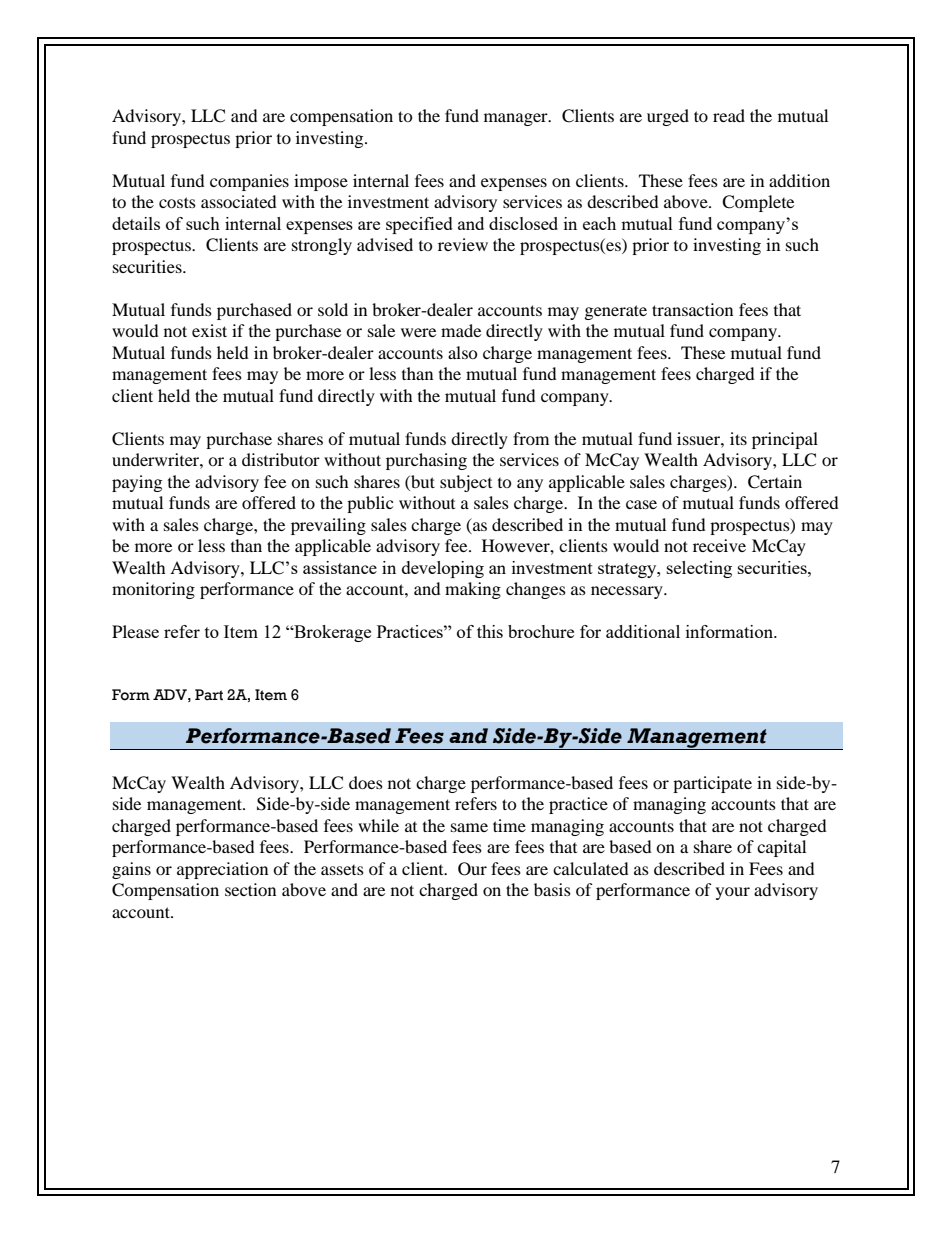 This document has height=1233, width=952. Describe the element at coordinates (222, 870) in the document. I see `appreciation` at that location.
